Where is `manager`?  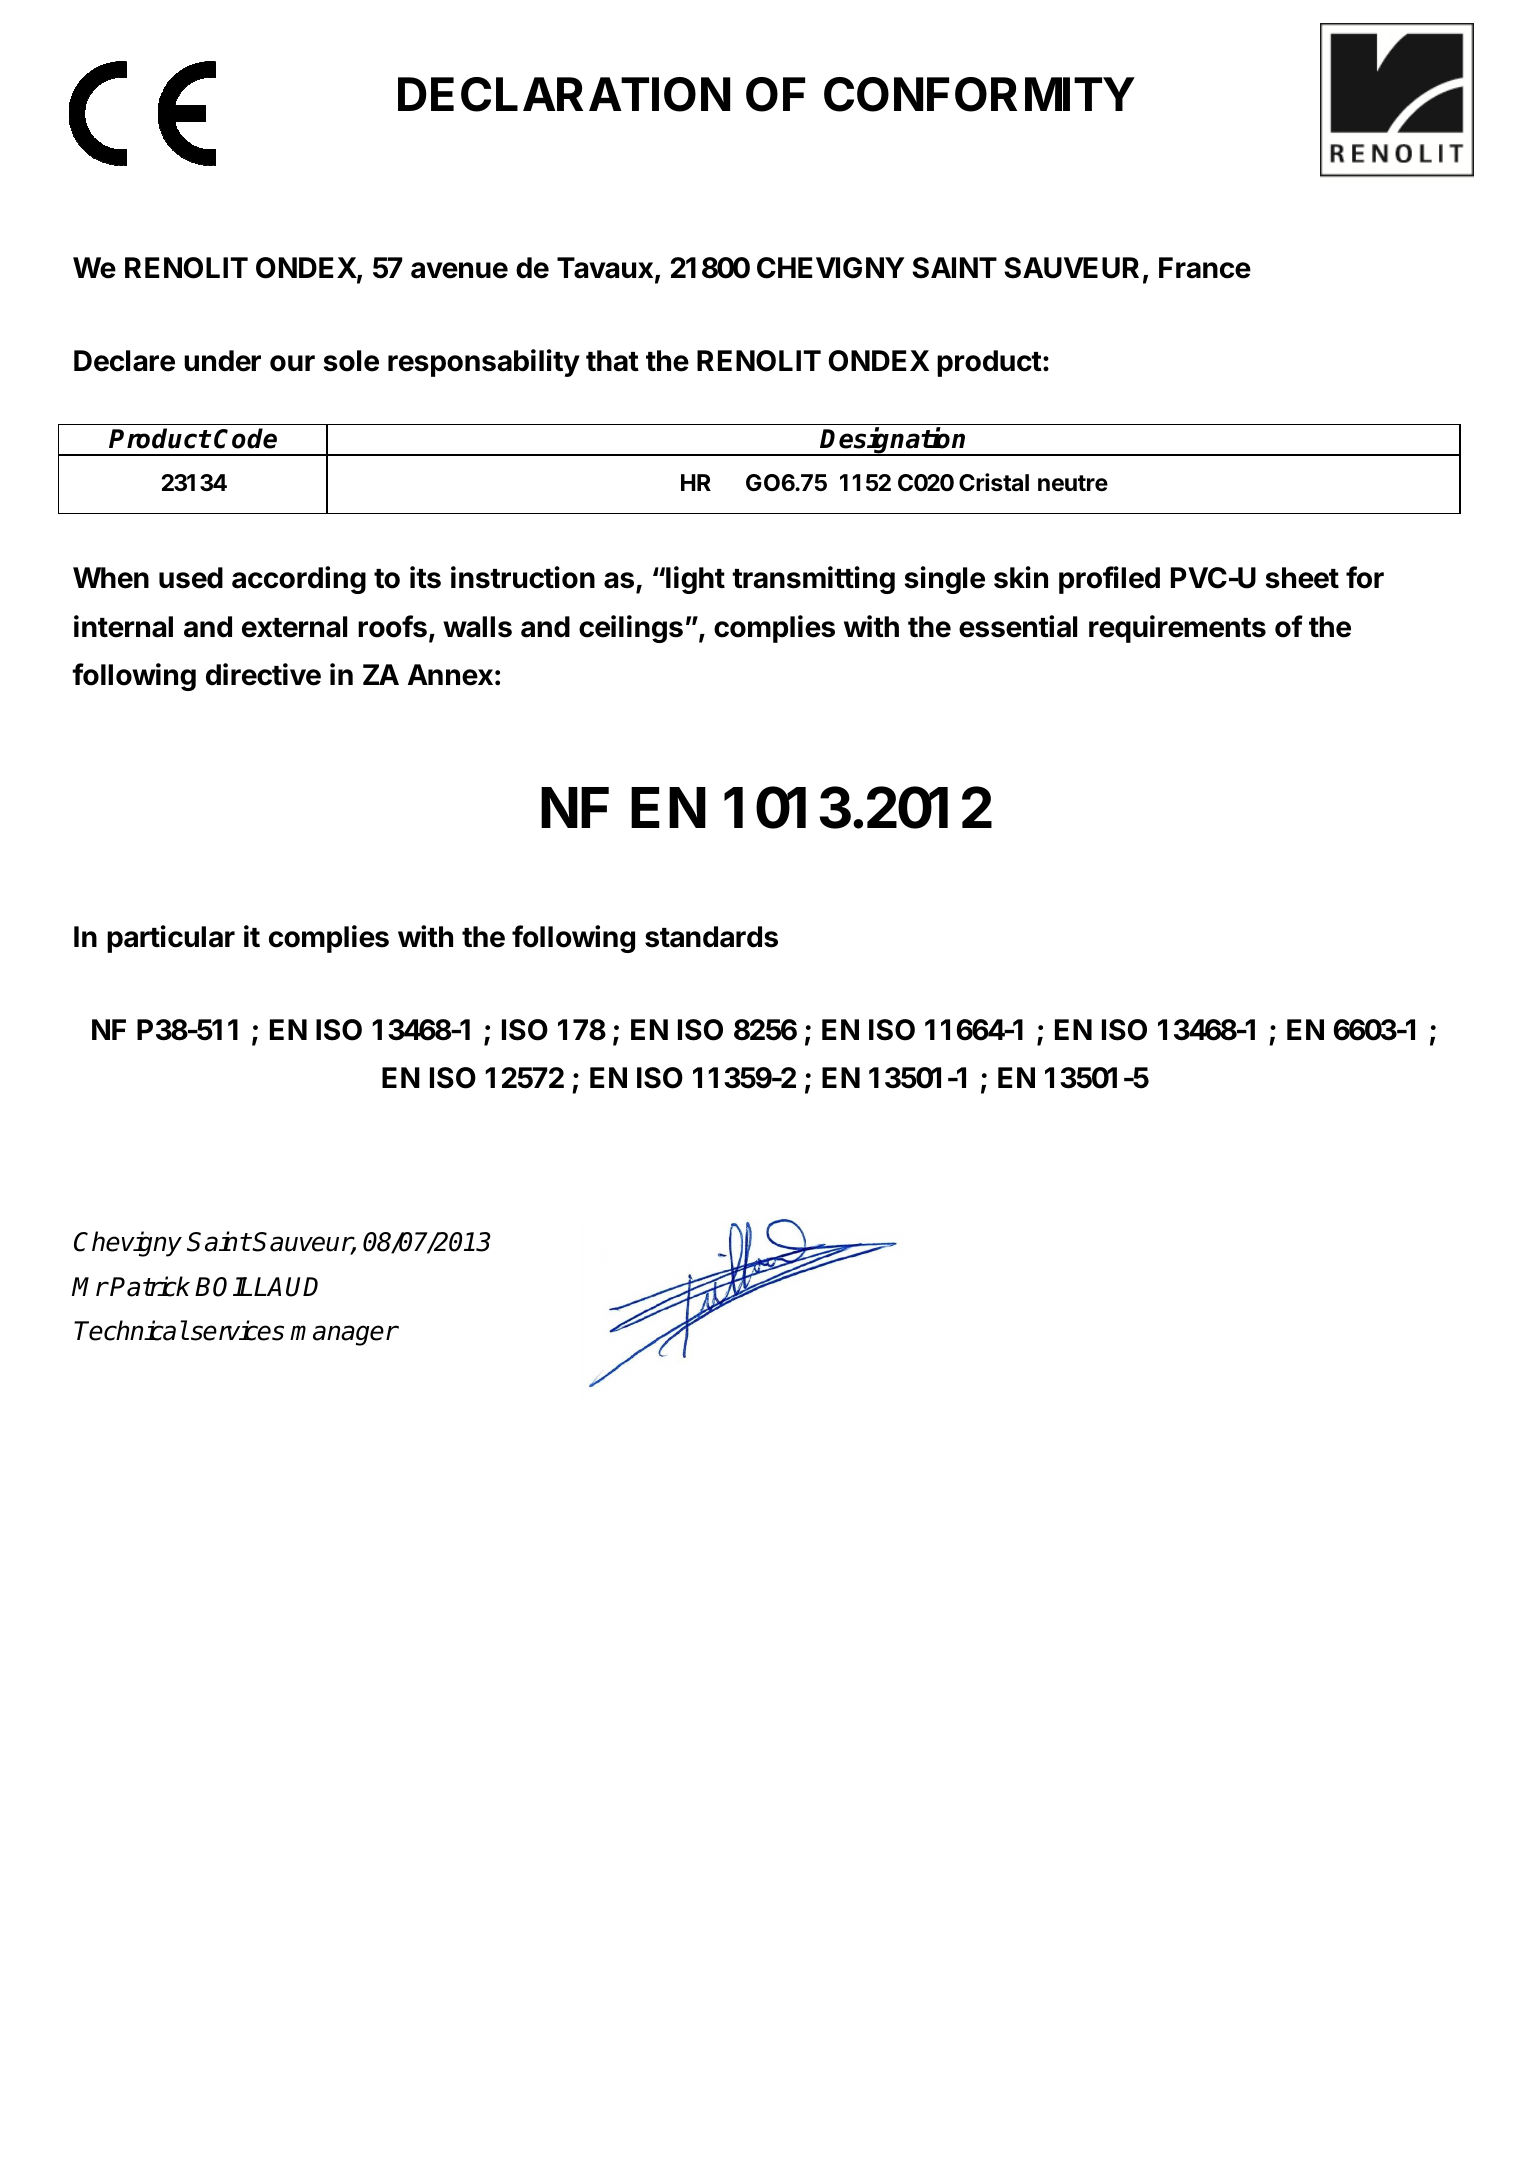
manager is located at coordinates (344, 1335).
